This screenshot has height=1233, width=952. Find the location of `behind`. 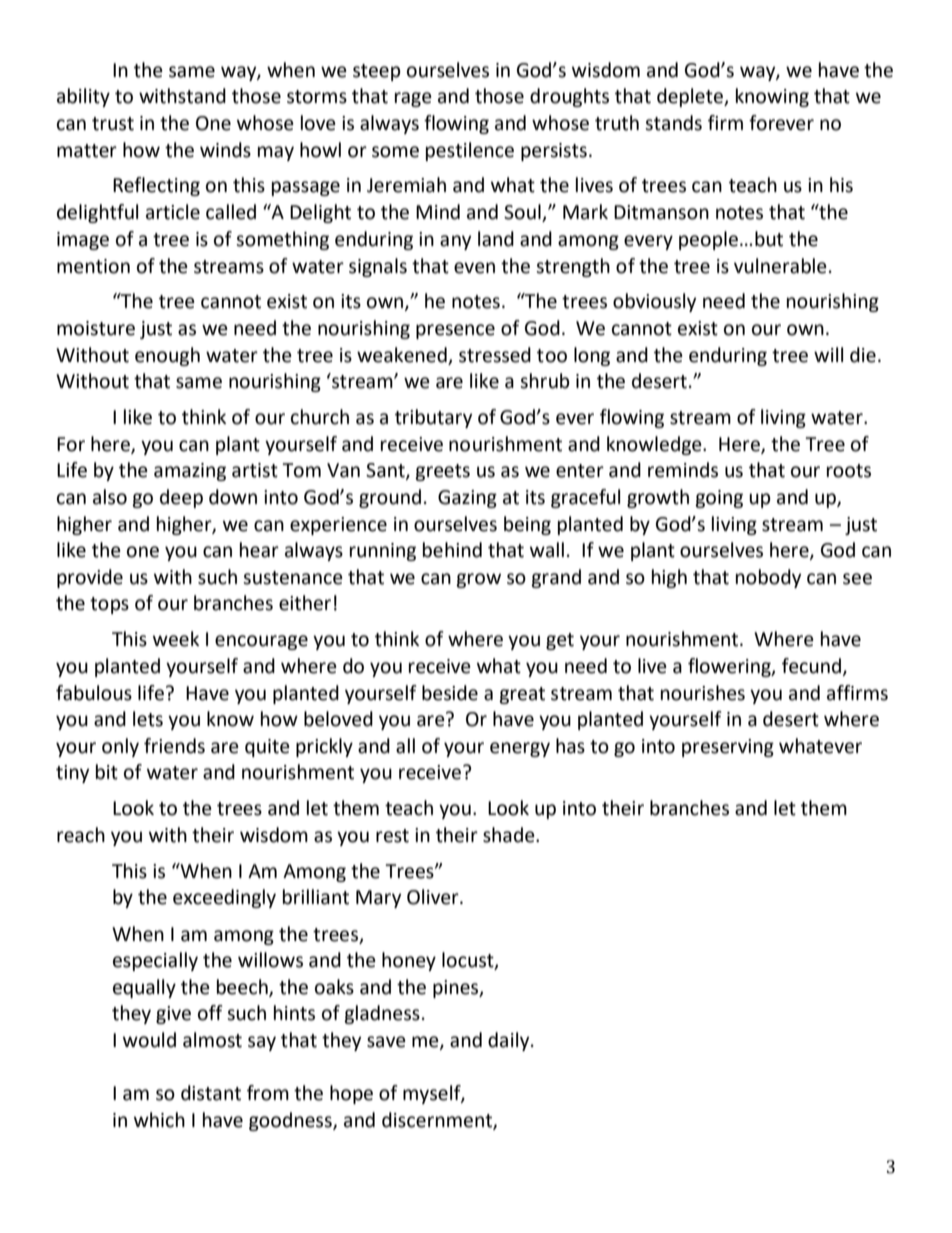

behind is located at coordinates (452, 550).
